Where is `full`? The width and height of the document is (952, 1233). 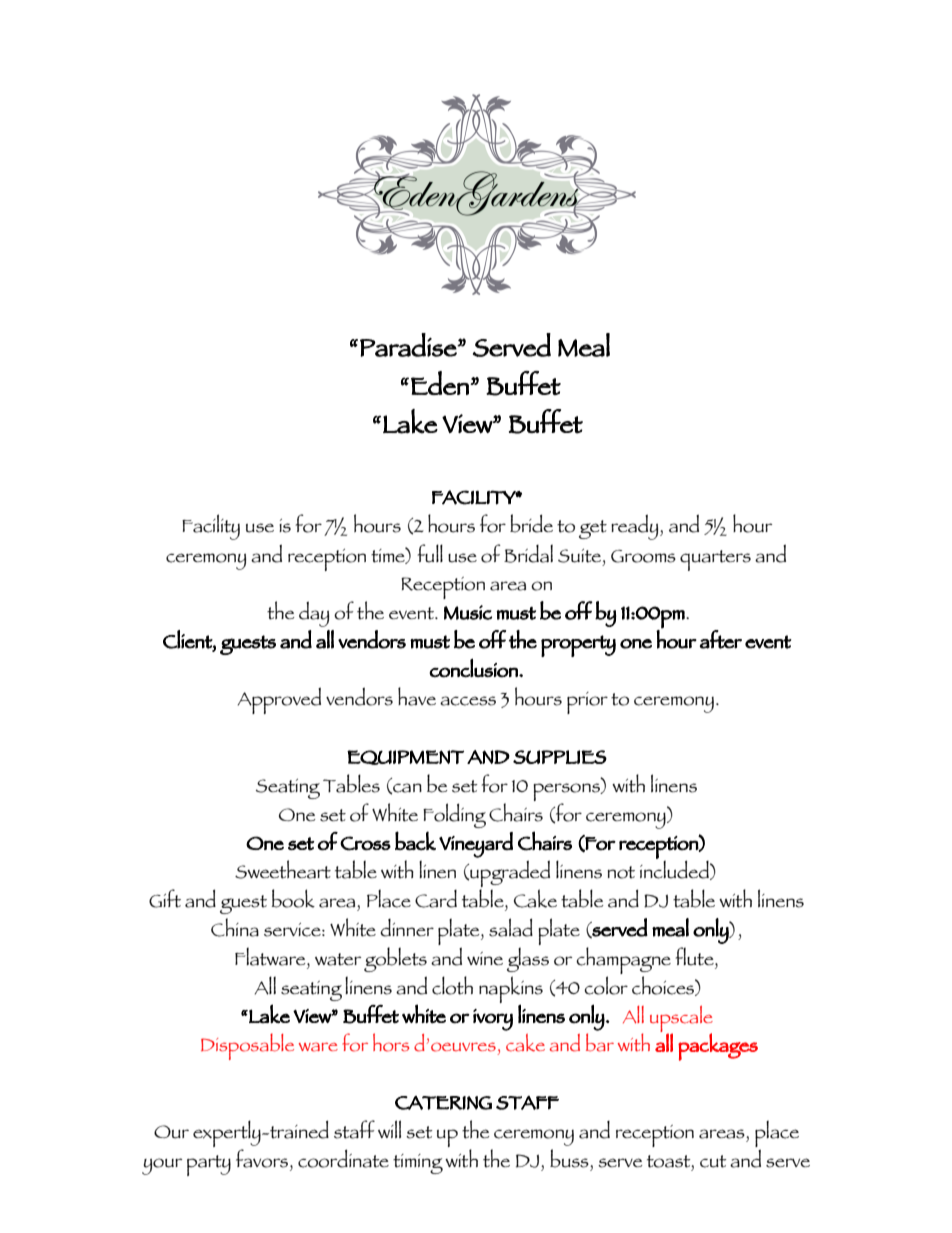 full is located at coordinates (430, 553).
